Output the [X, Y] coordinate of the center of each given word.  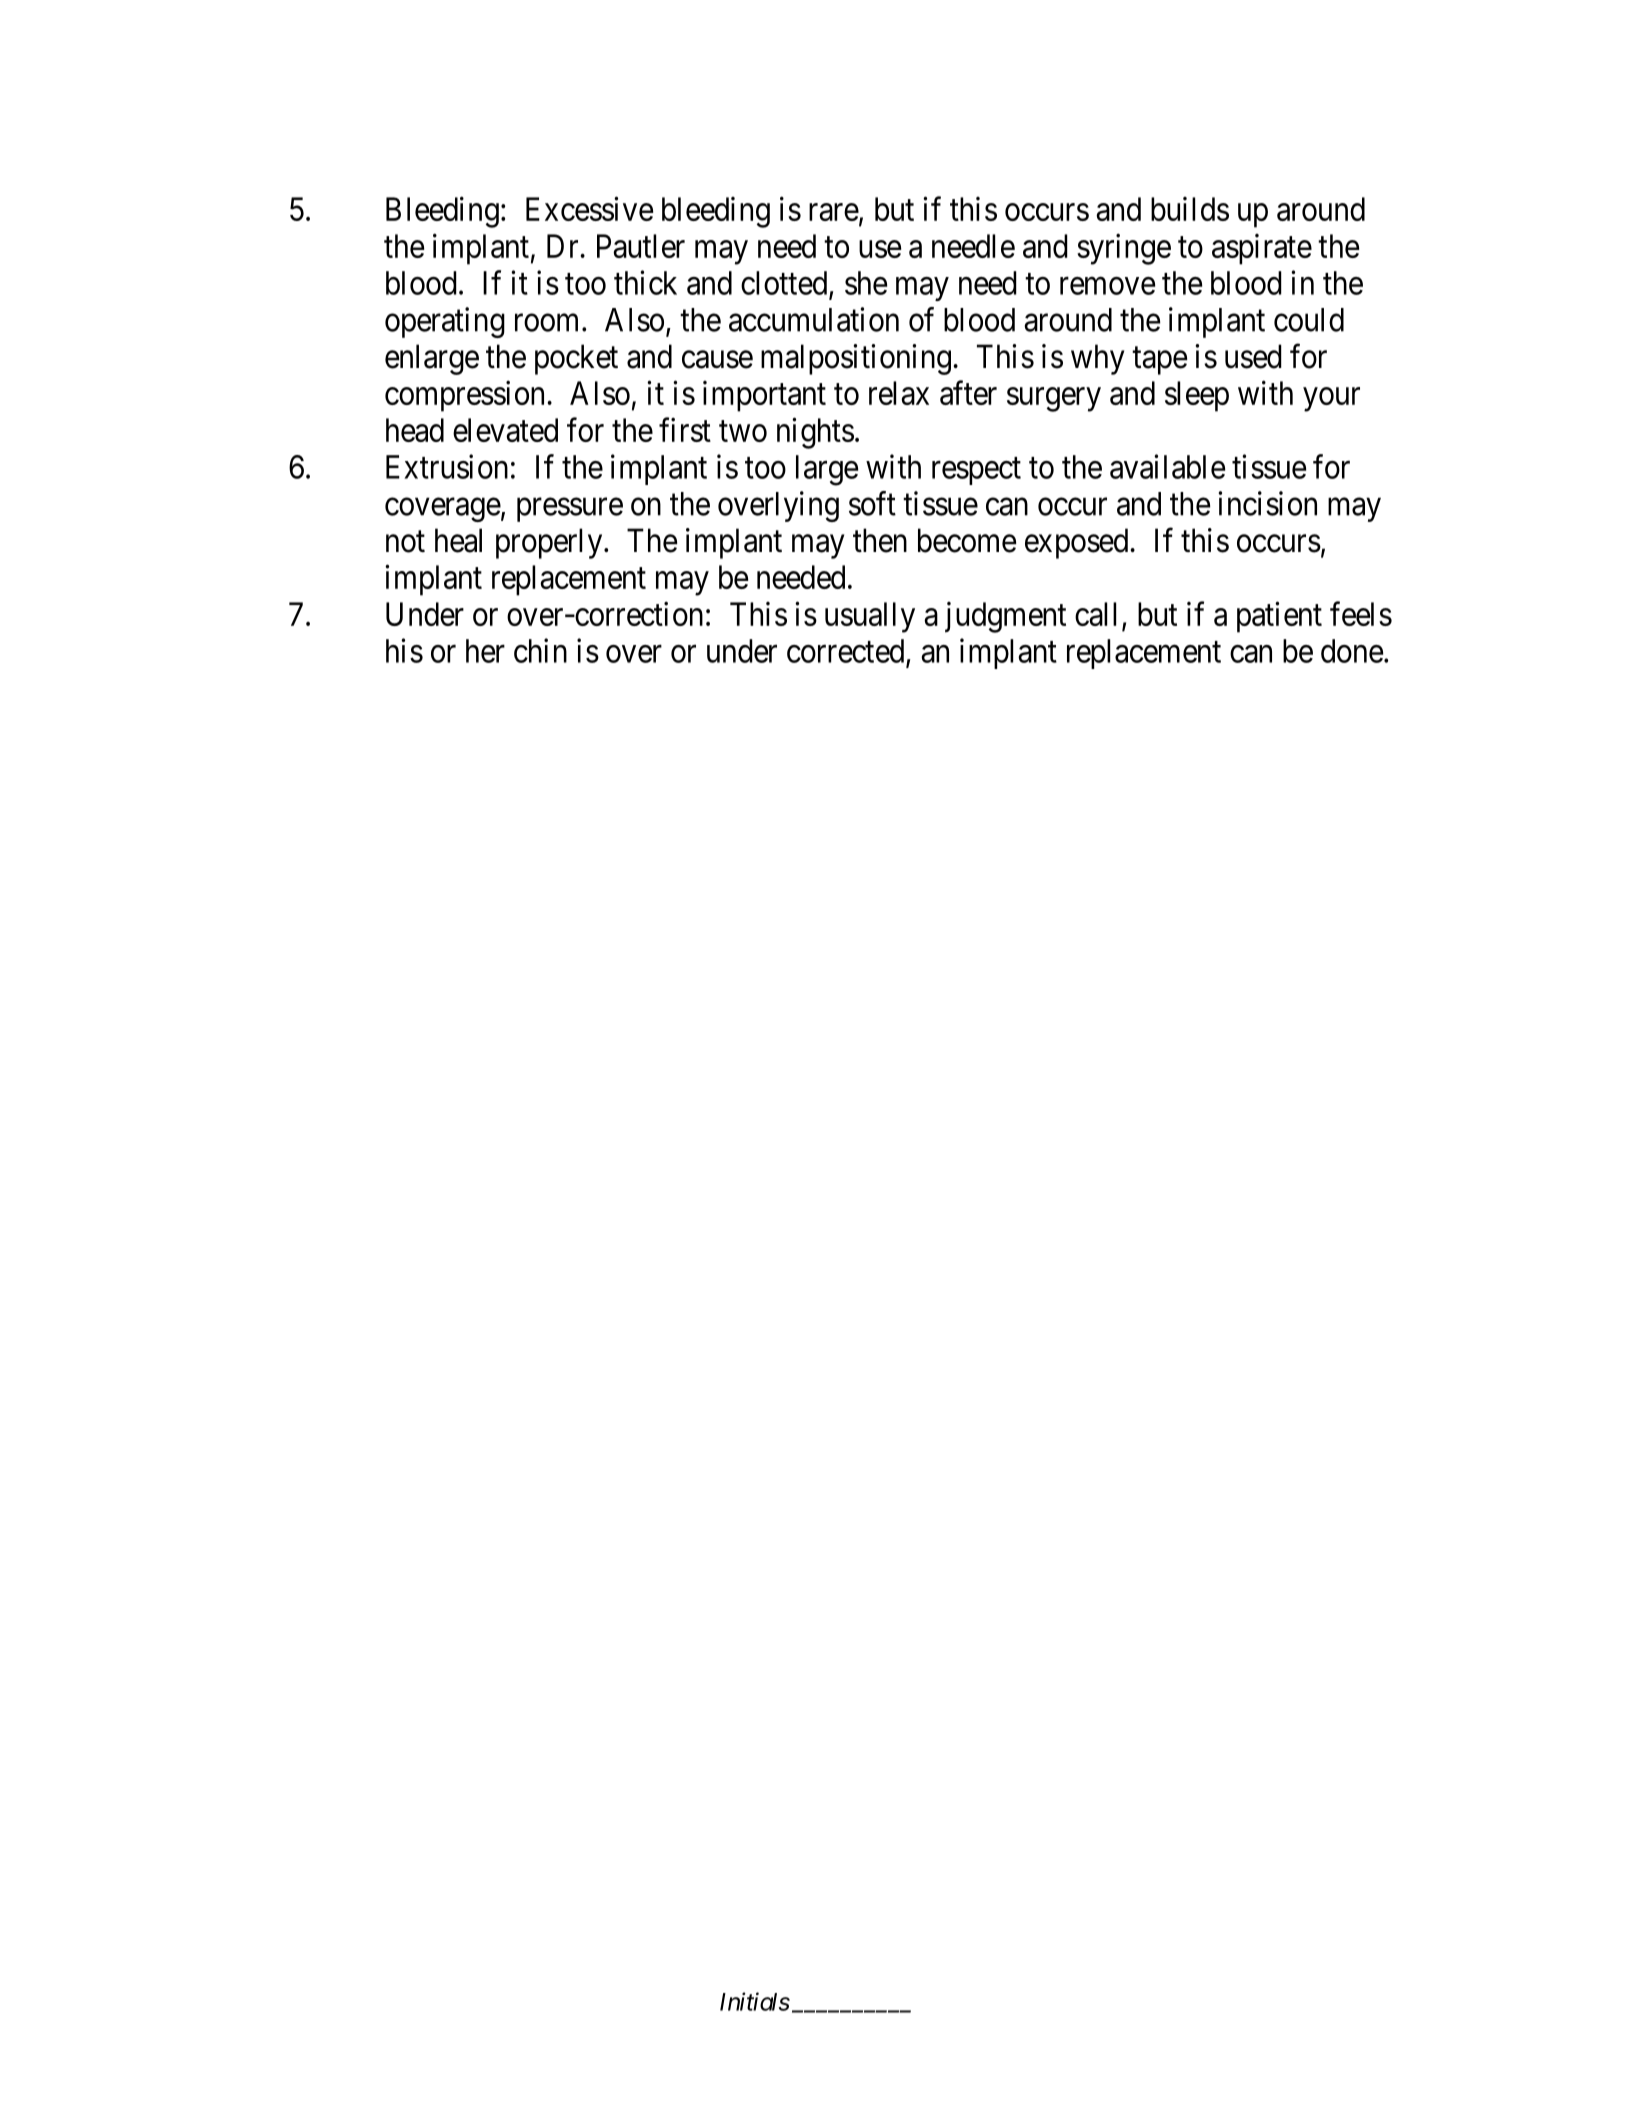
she [866, 283]
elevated [505, 430]
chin [540, 650]
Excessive [589, 209]
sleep [1197, 396]
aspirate [1262, 249]
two [743, 431]
